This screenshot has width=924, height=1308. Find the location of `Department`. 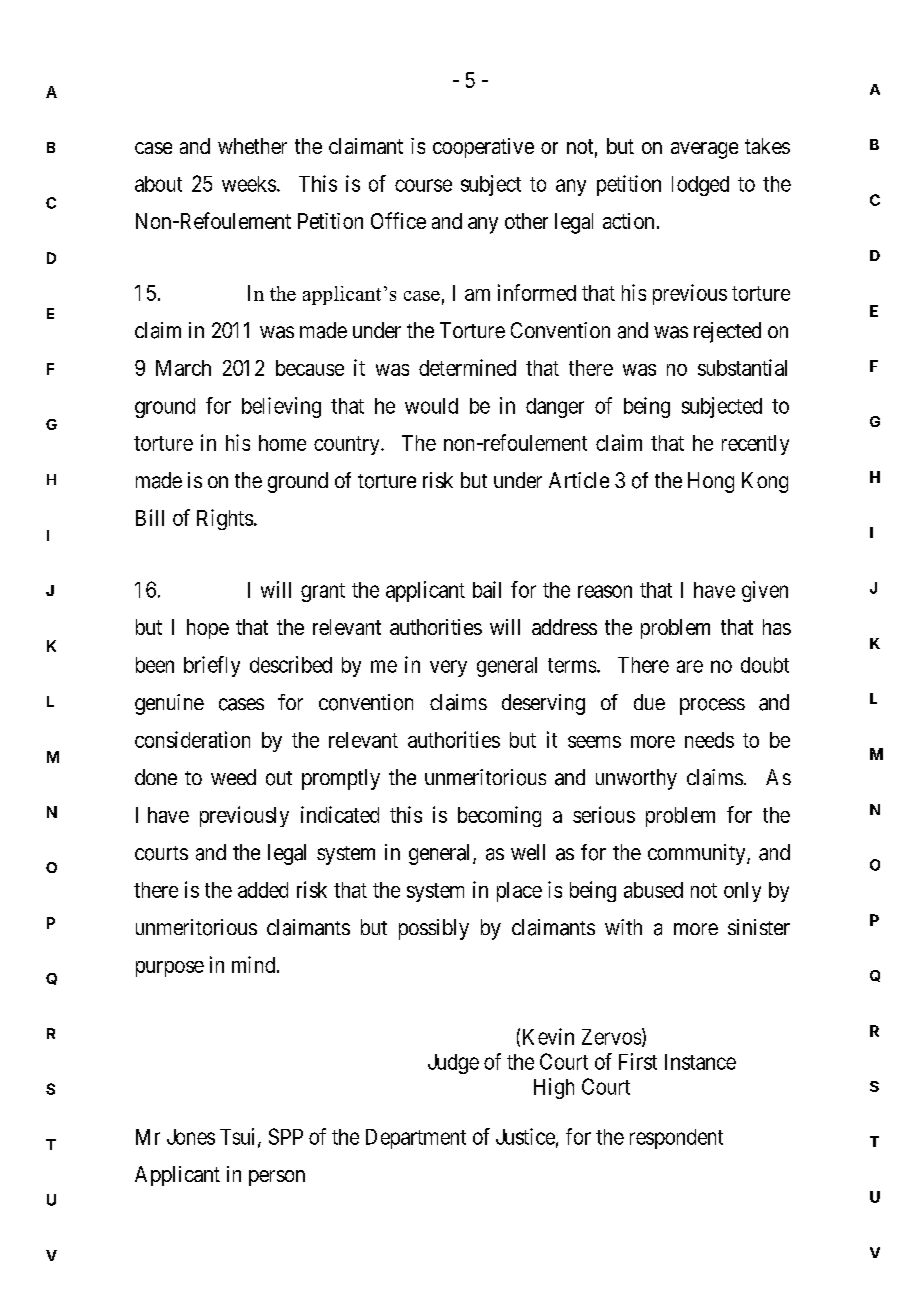

Department is located at coordinates (416, 1139).
